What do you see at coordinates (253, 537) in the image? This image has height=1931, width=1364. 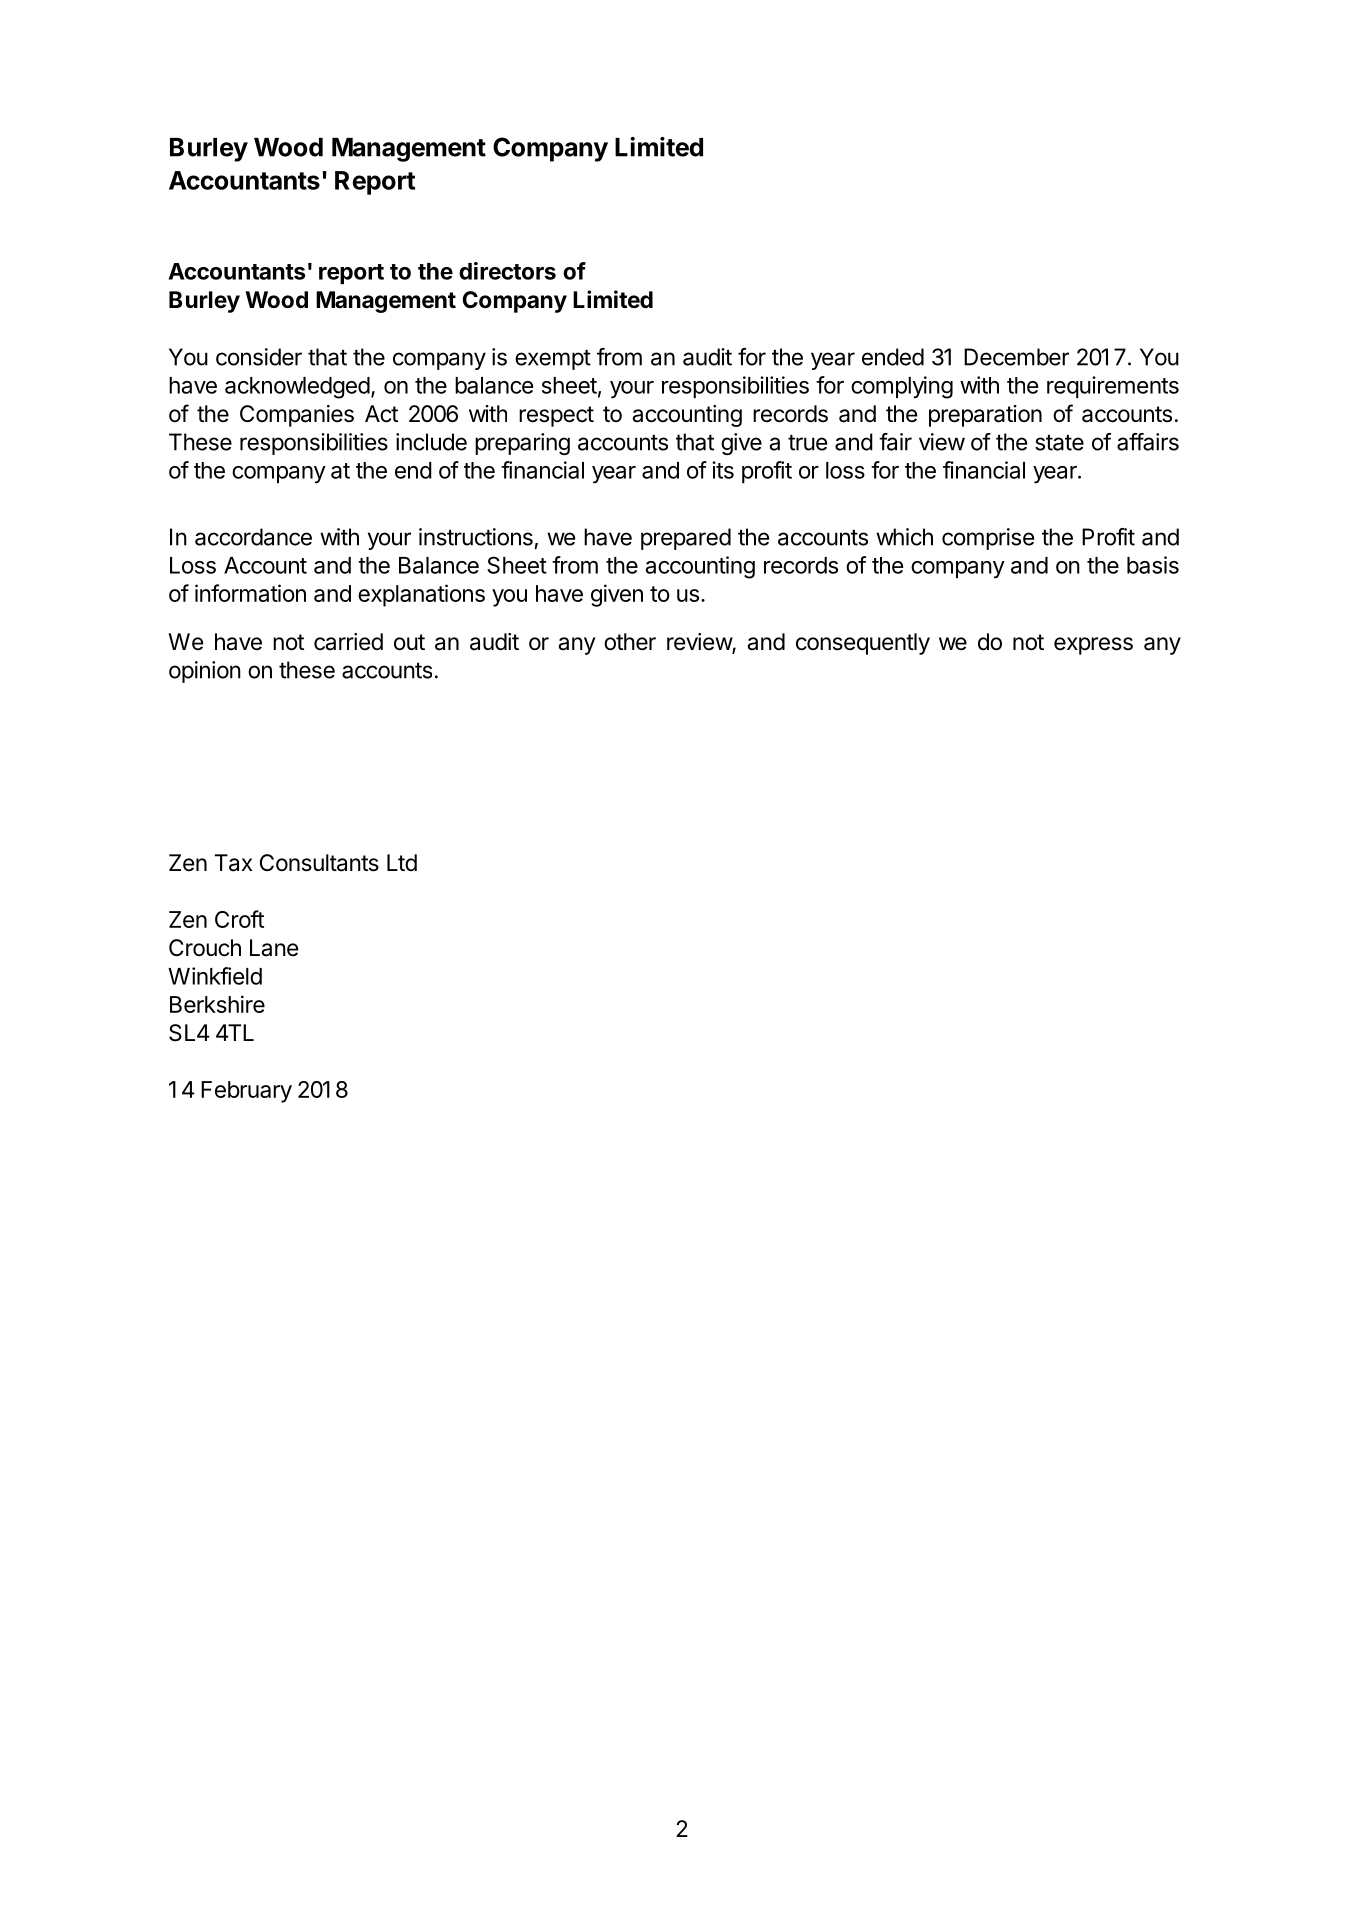 I see `accordance` at bounding box center [253, 537].
